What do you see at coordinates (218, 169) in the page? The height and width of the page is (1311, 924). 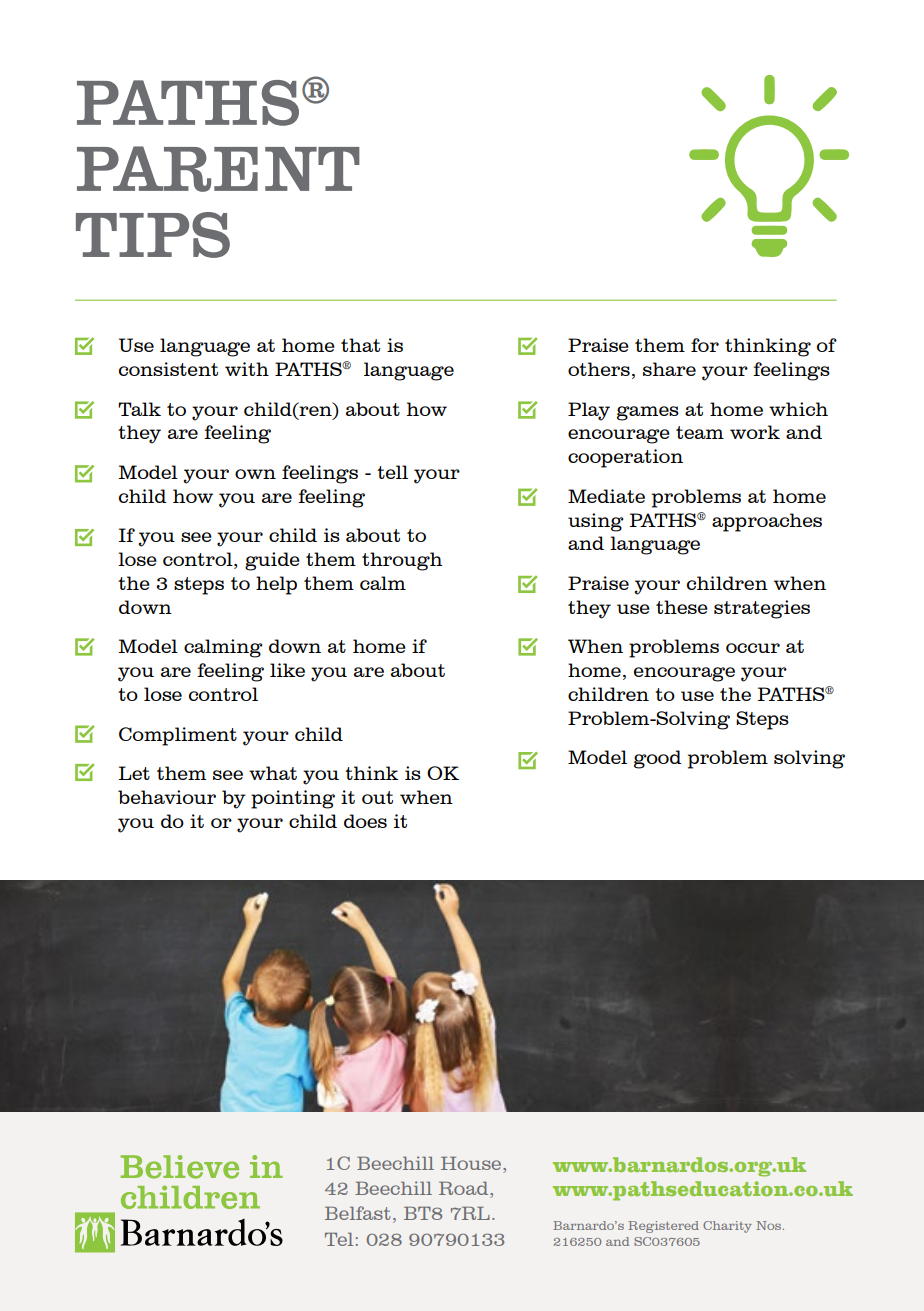 I see `PARENT` at bounding box center [218, 169].
